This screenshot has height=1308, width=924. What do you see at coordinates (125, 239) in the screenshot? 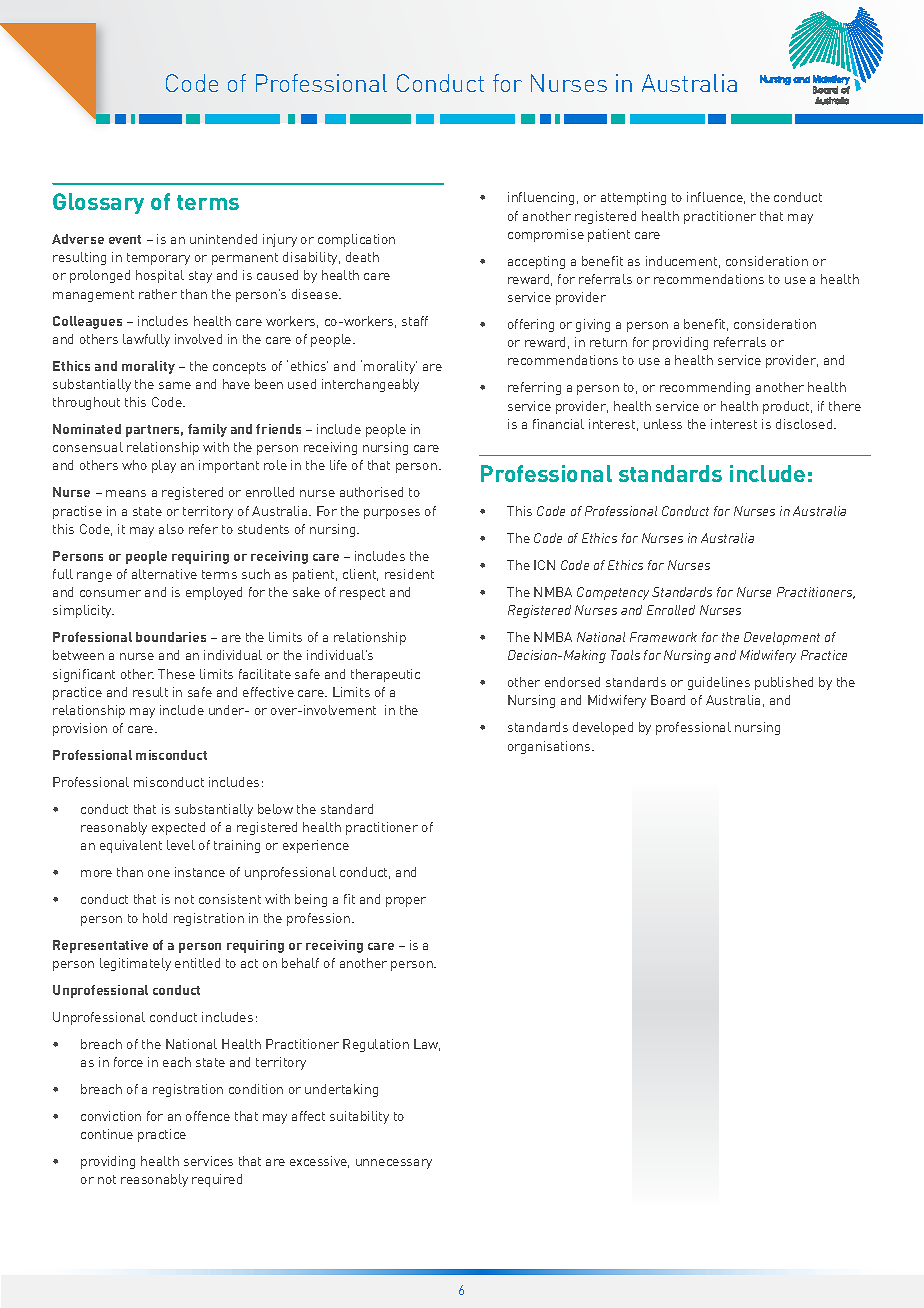
I see `event` at bounding box center [125, 239].
